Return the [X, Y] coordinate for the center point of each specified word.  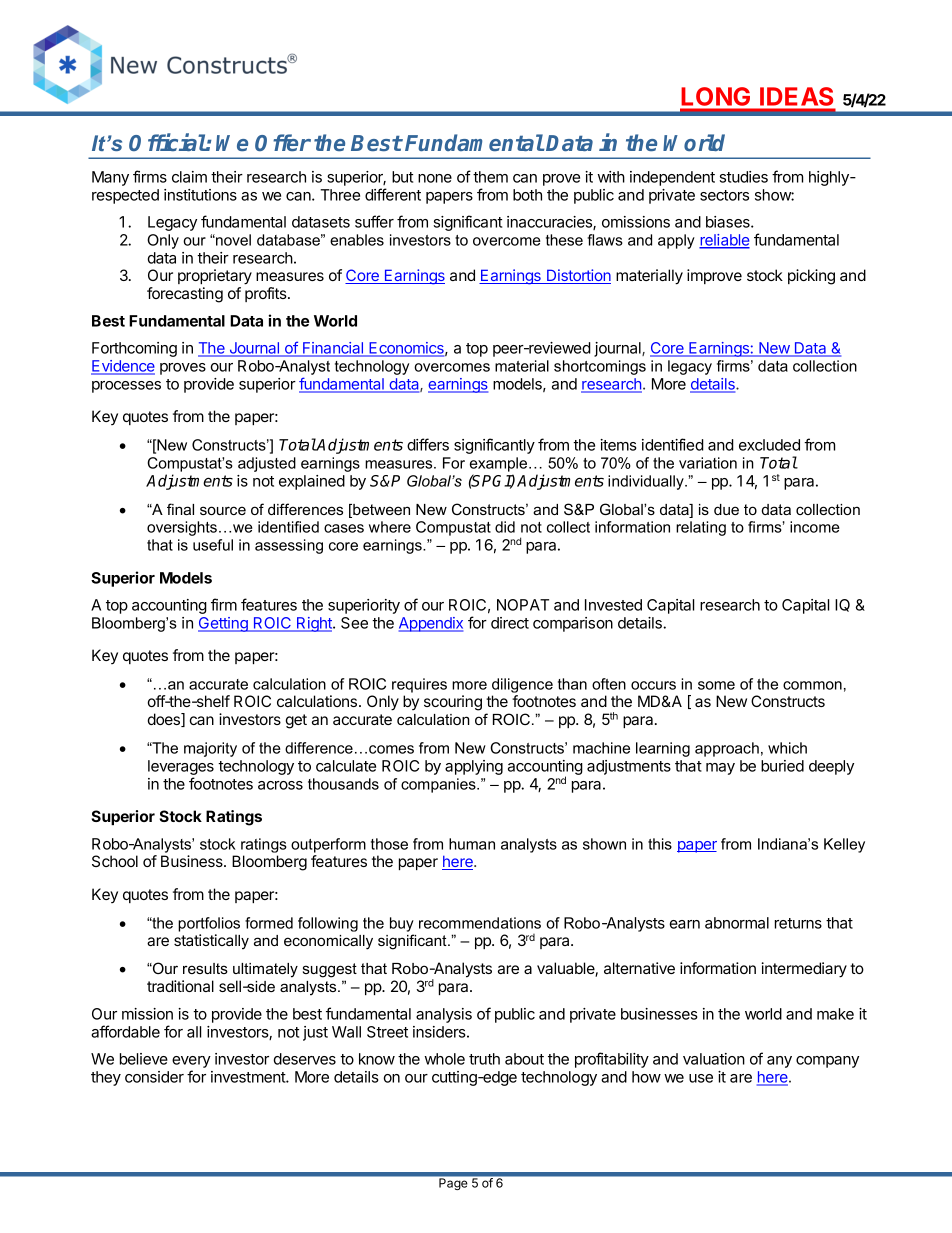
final [180, 509]
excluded [769, 445]
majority [210, 749]
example [500, 464]
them [490, 177]
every [191, 1063]
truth [484, 1059]
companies [439, 785]
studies [743, 177]
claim [189, 177]
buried [782, 766]
